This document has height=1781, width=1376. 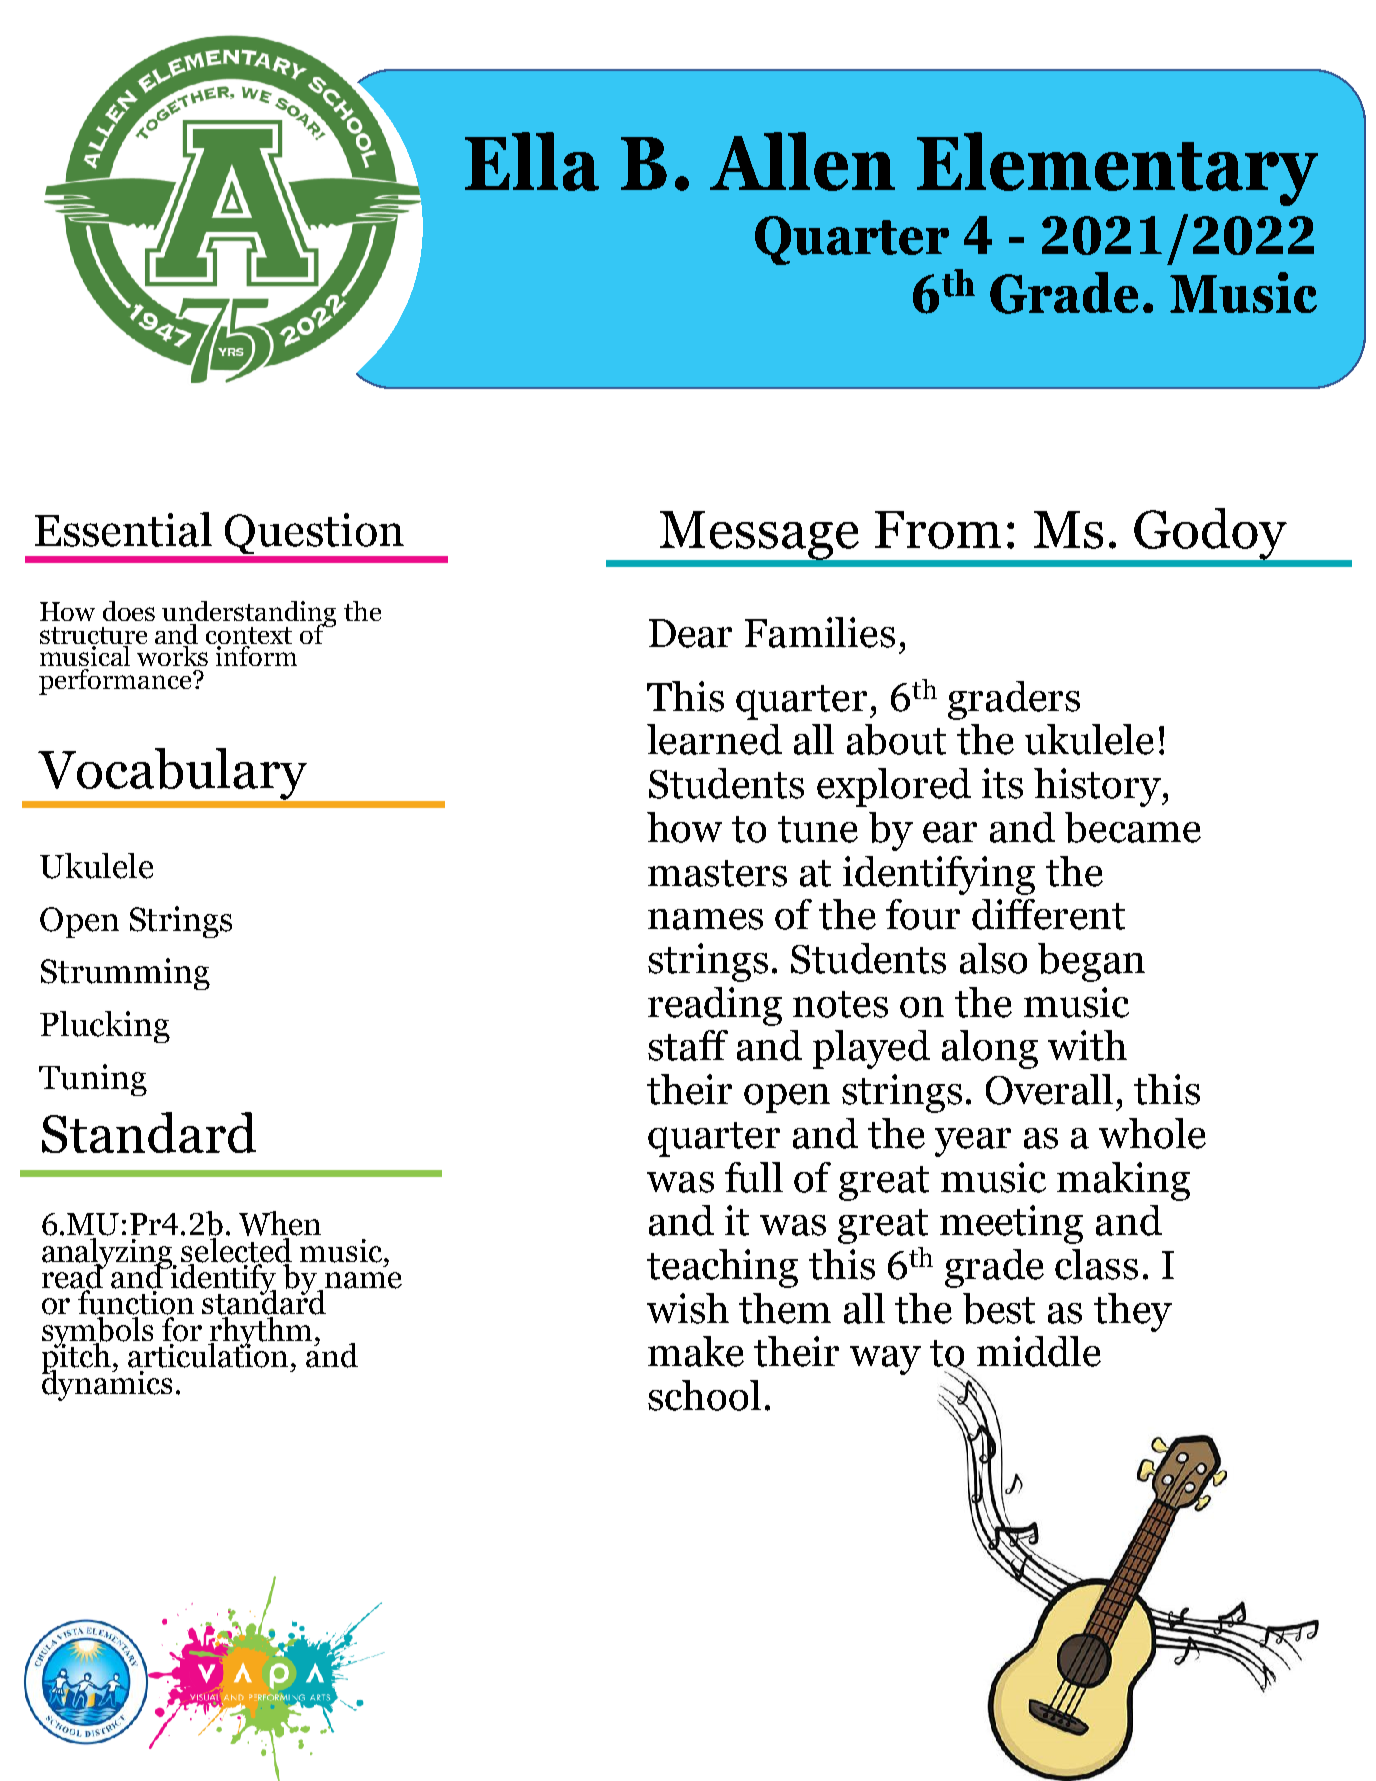 What do you see at coordinates (1117, 169) in the document?
I see `Elementary` at bounding box center [1117, 169].
